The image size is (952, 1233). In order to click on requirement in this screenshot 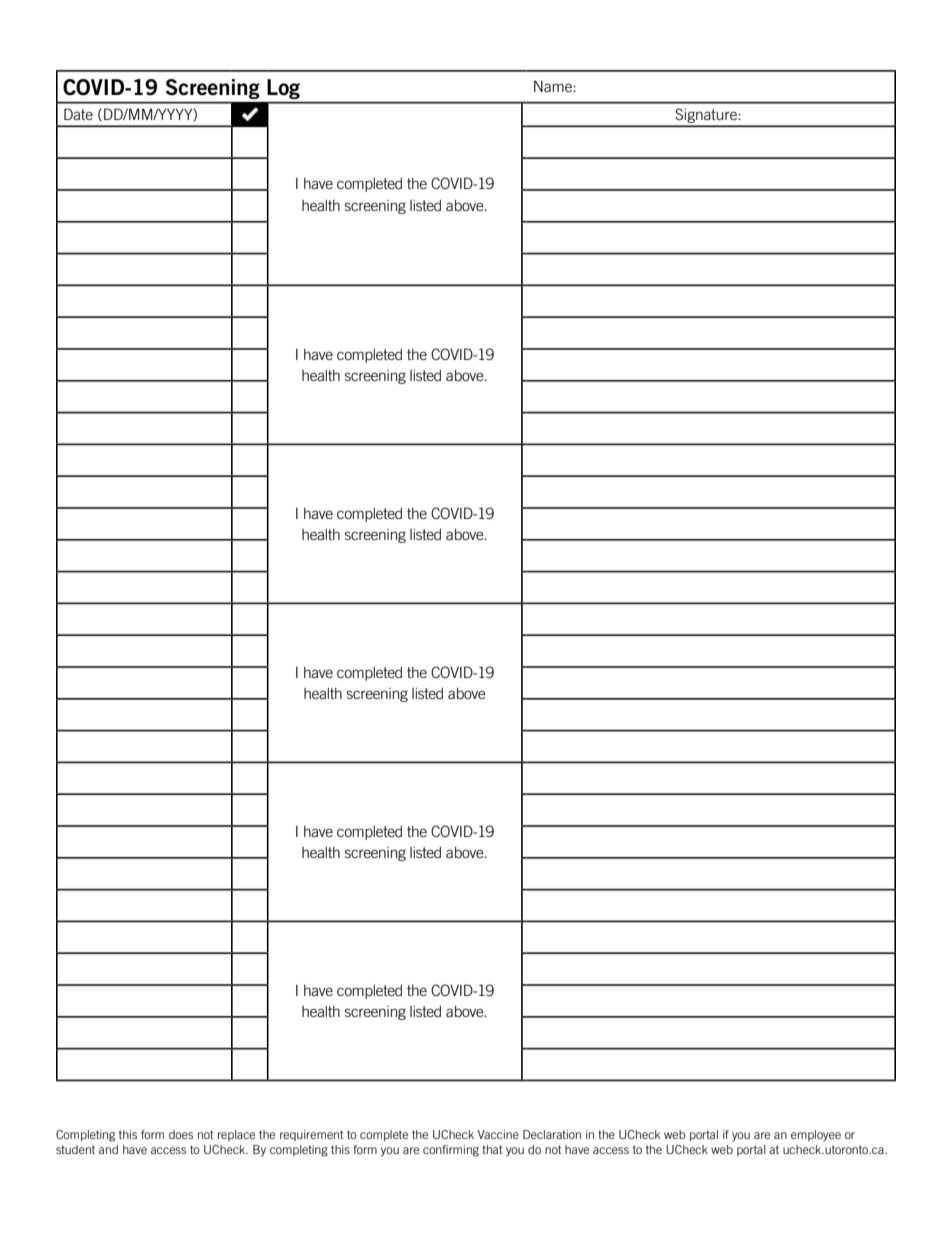, I will do `click(312, 1135)`.
